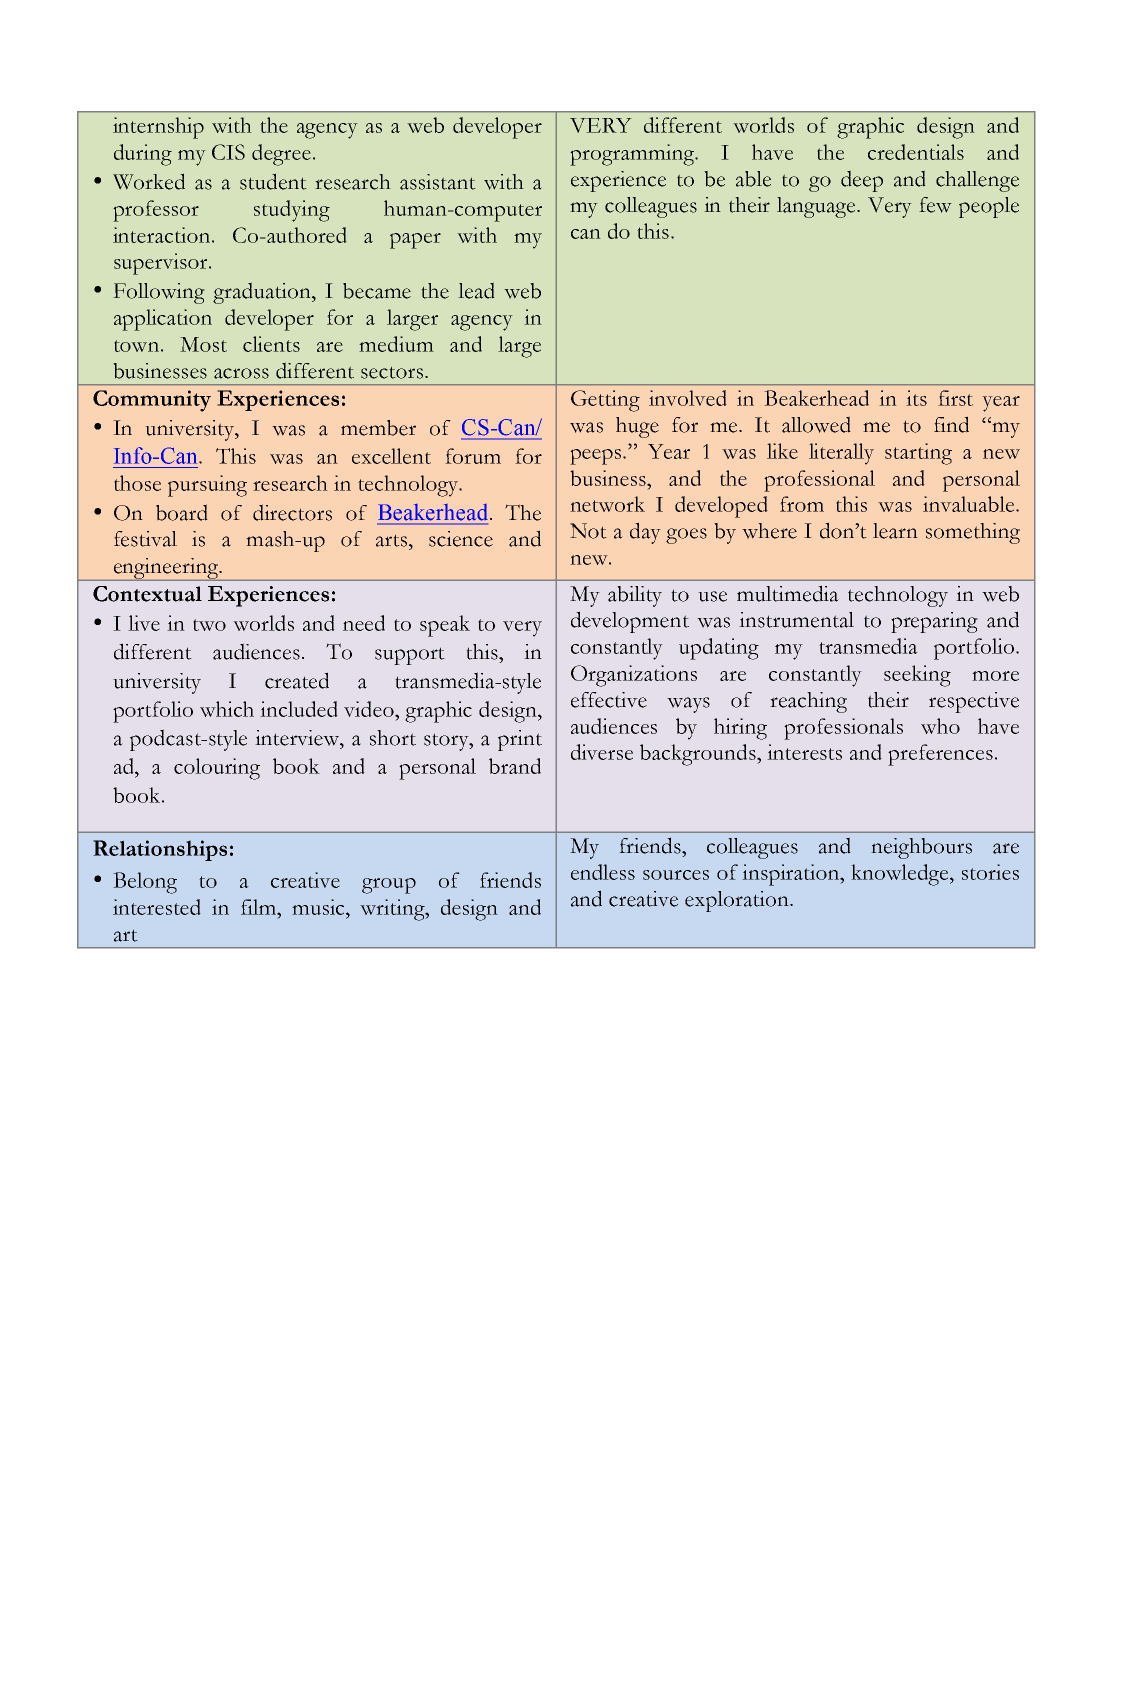 The image size is (1127, 1698). Describe the element at coordinates (259, 907) in the page. I see `film` at that location.
